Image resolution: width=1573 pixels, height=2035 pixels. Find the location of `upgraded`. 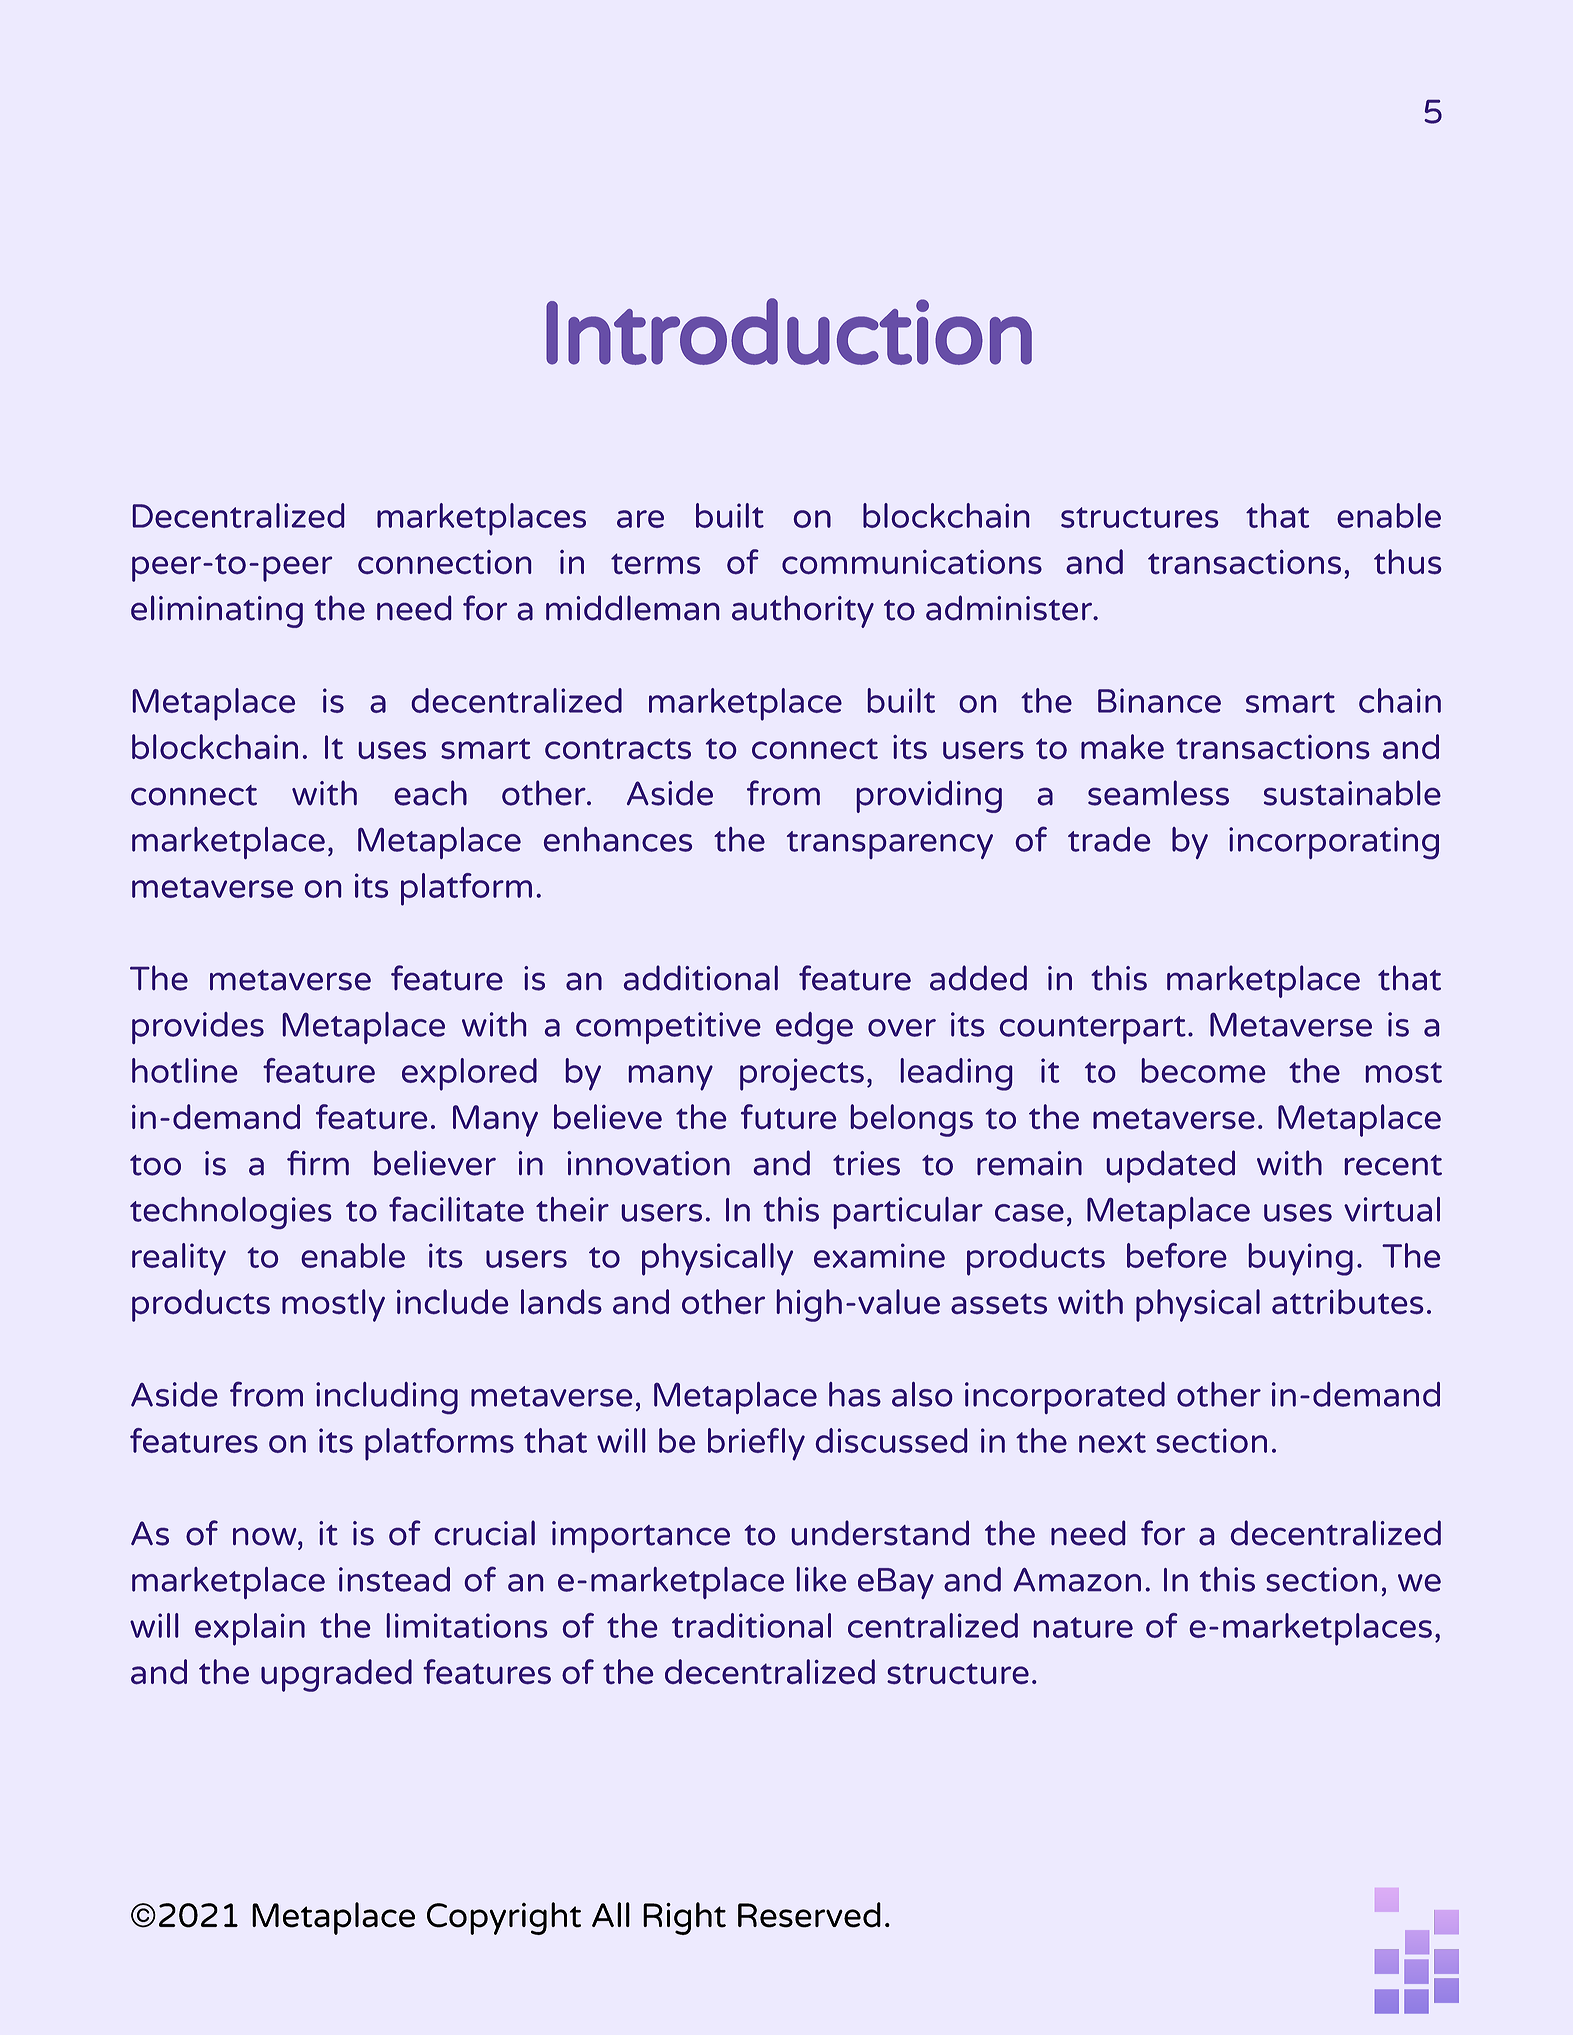

upgraded is located at coordinates (336, 1675).
